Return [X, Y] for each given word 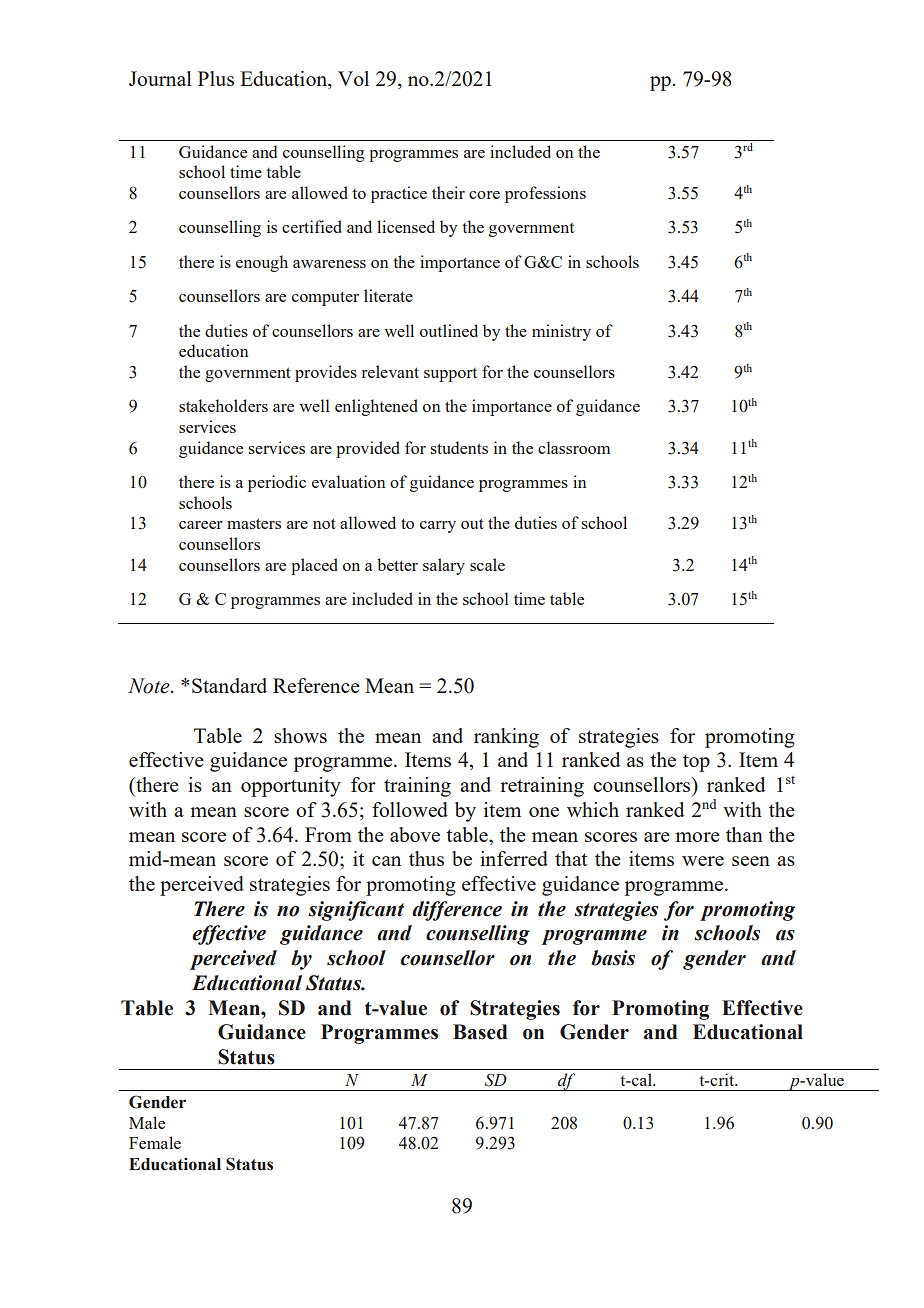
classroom [574, 447]
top [696, 763]
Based [480, 1032]
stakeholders [223, 405]
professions [545, 194]
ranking [506, 738]
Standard [229, 685]
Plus [216, 78]
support [450, 375]
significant [356, 911]
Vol [353, 78]
